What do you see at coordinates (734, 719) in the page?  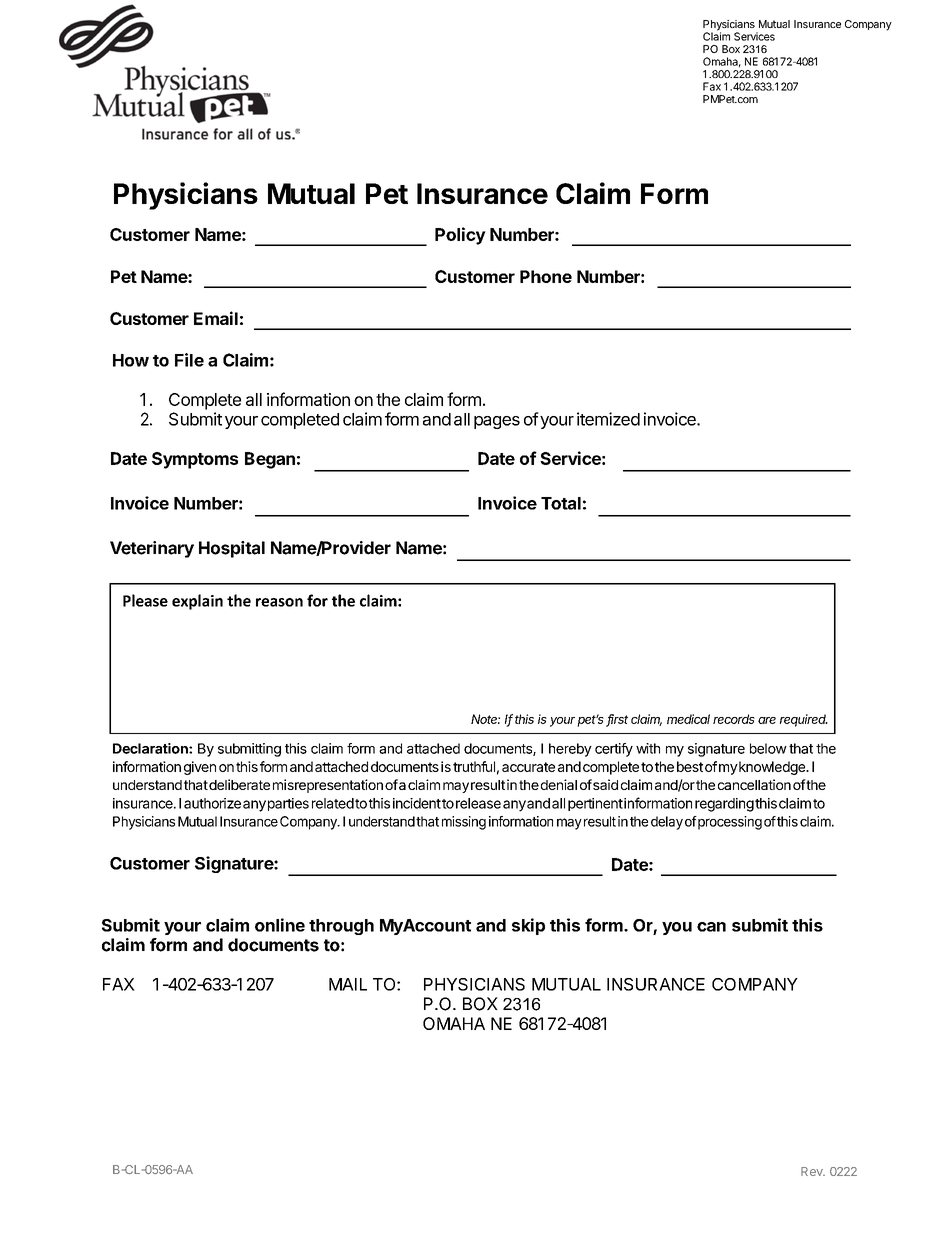 I see `records` at bounding box center [734, 719].
